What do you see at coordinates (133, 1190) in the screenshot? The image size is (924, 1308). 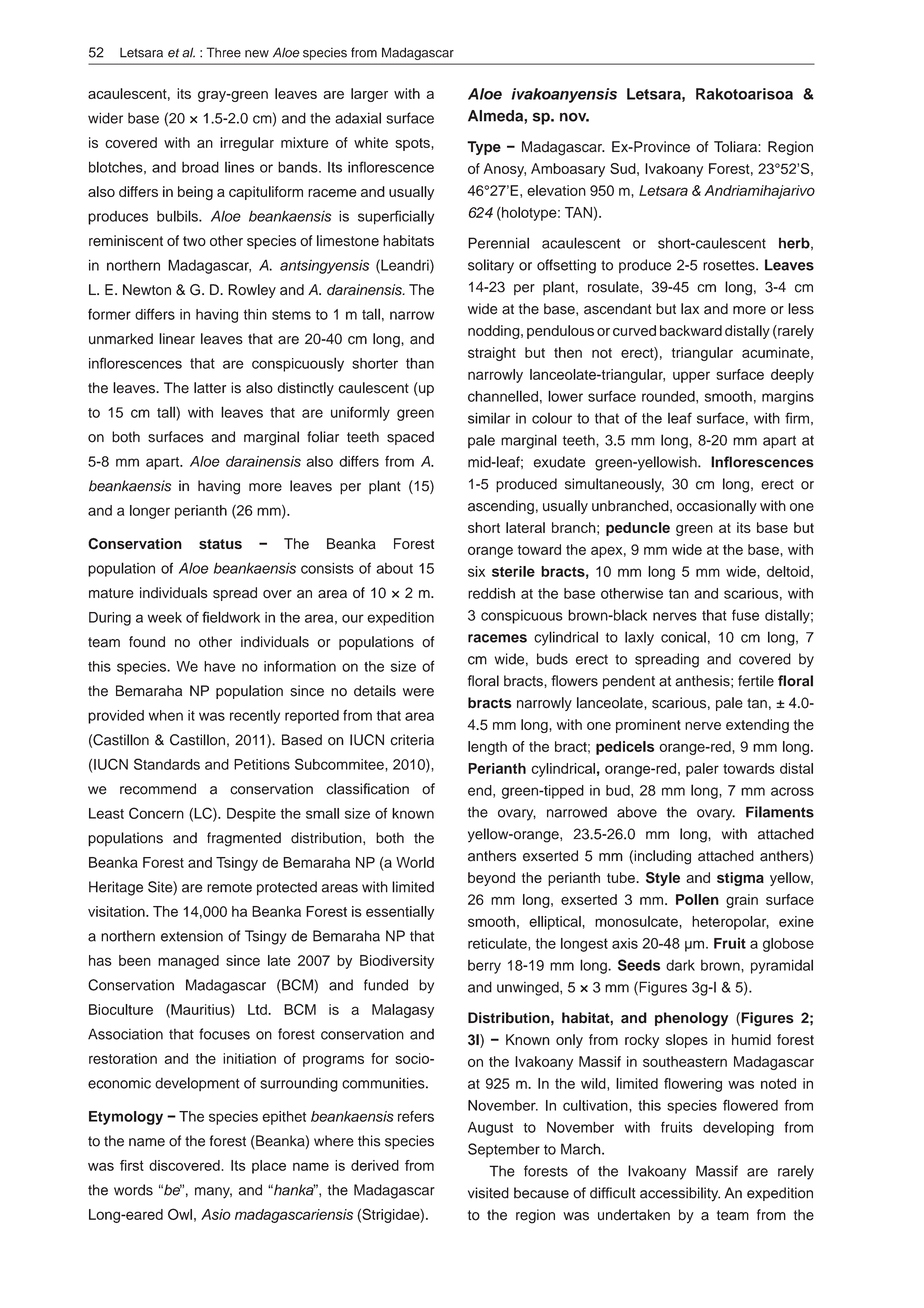 I see `words` at bounding box center [133, 1190].
